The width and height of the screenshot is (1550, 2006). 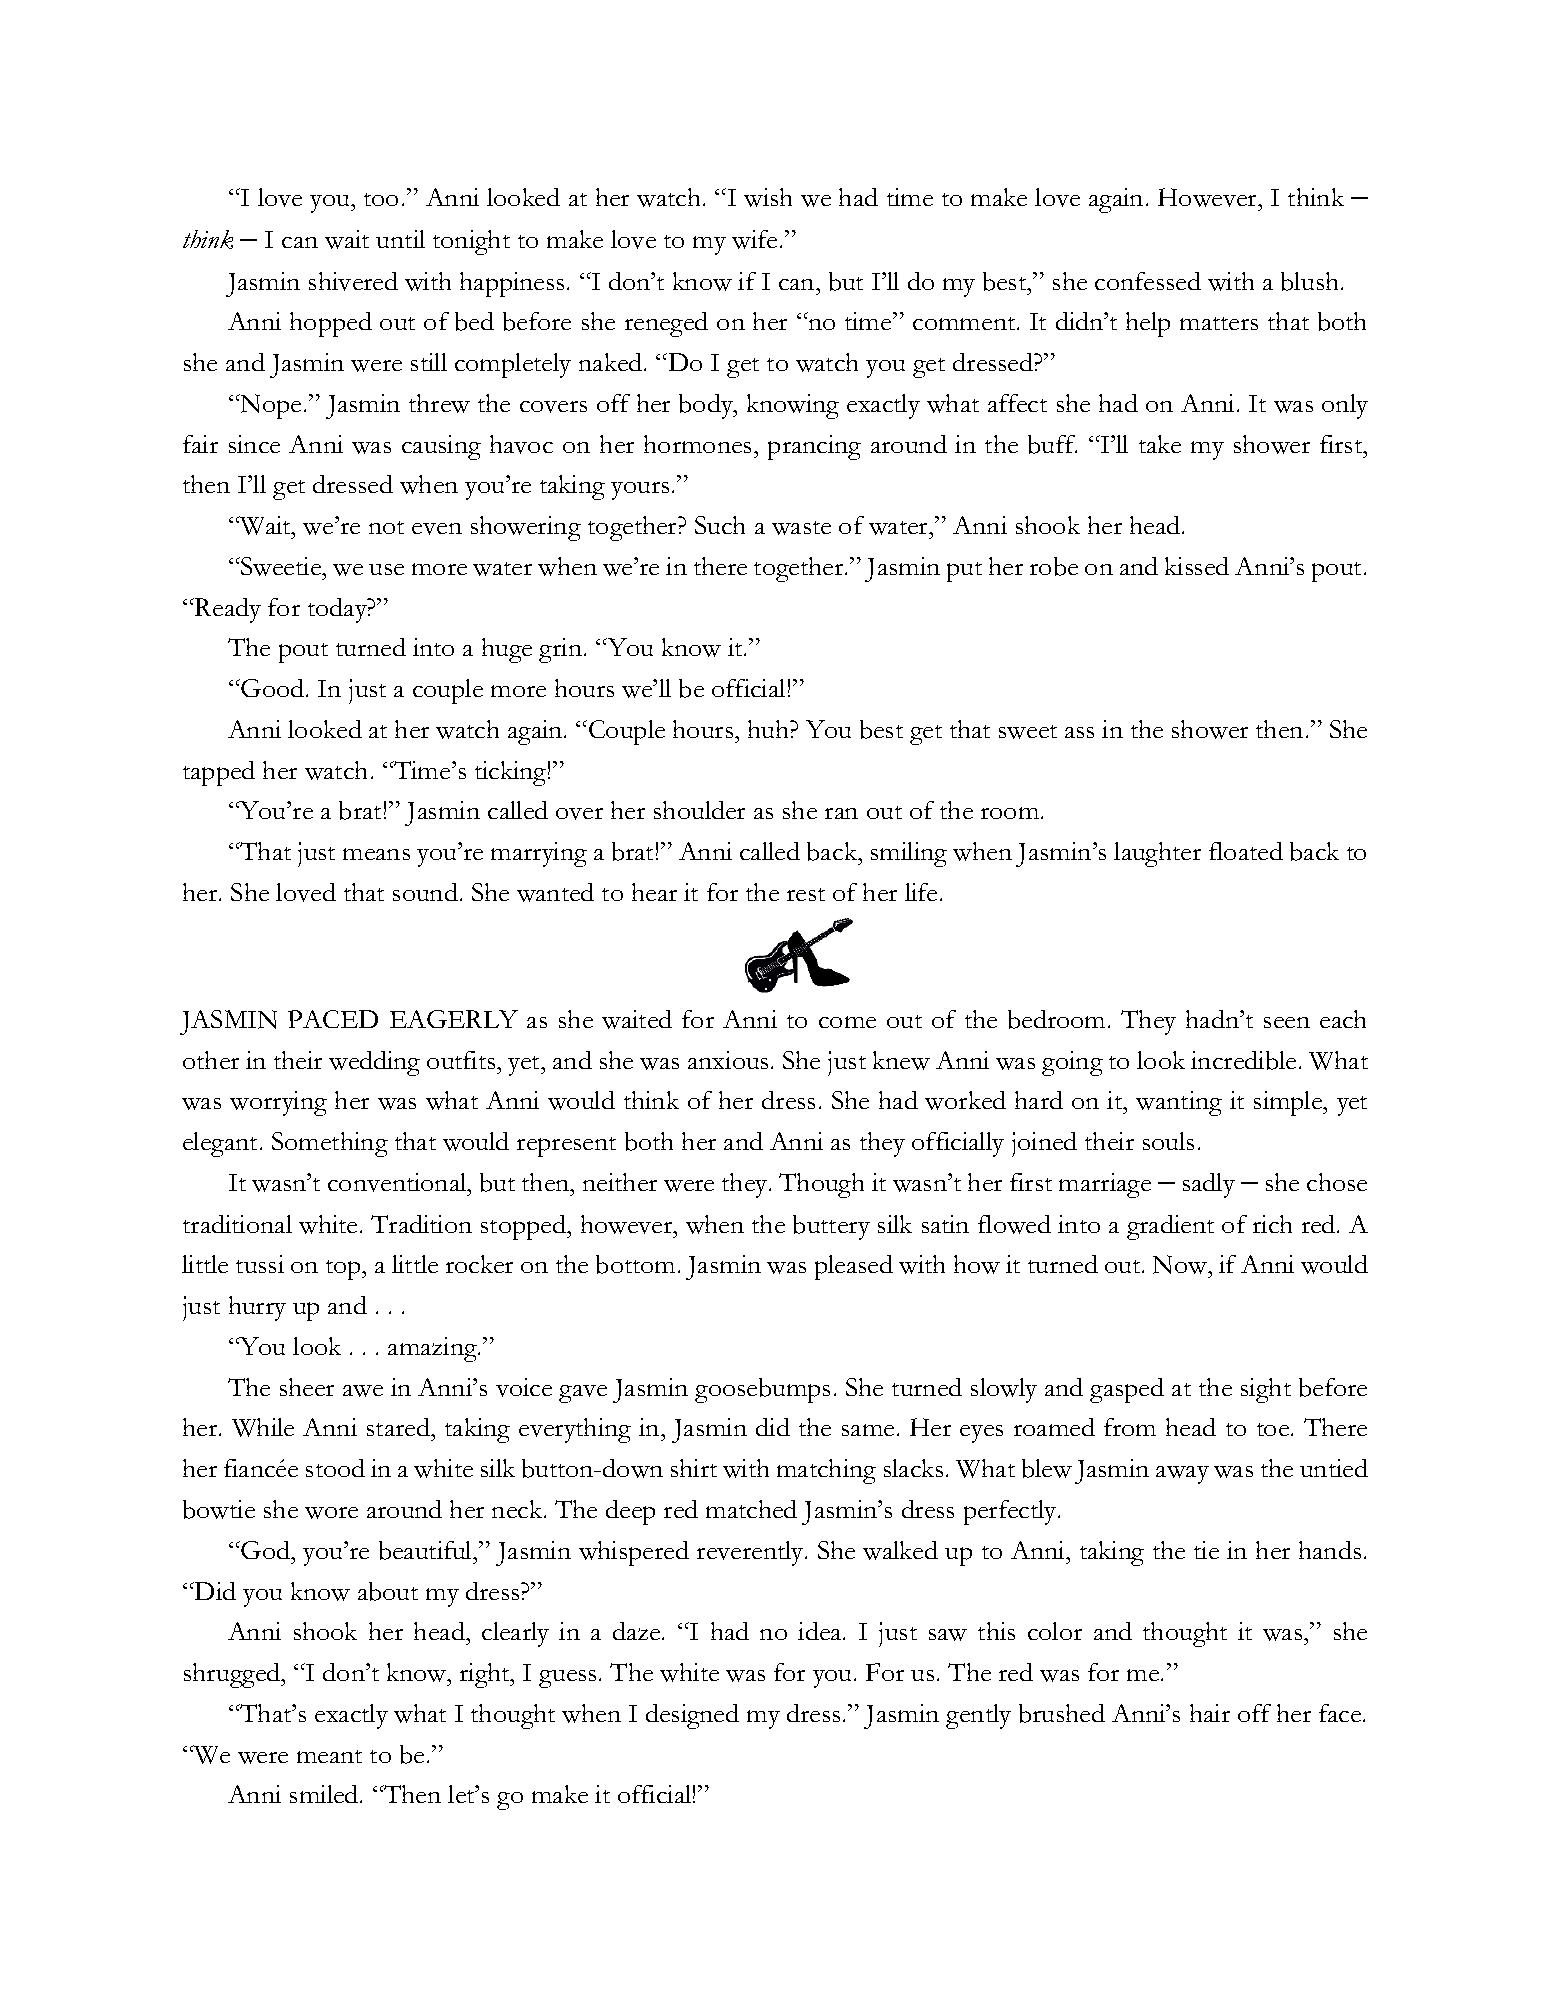 What do you see at coordinates (692, 1716) in the screenshot?
I see `designed` at bounding box center [692, 1716].
